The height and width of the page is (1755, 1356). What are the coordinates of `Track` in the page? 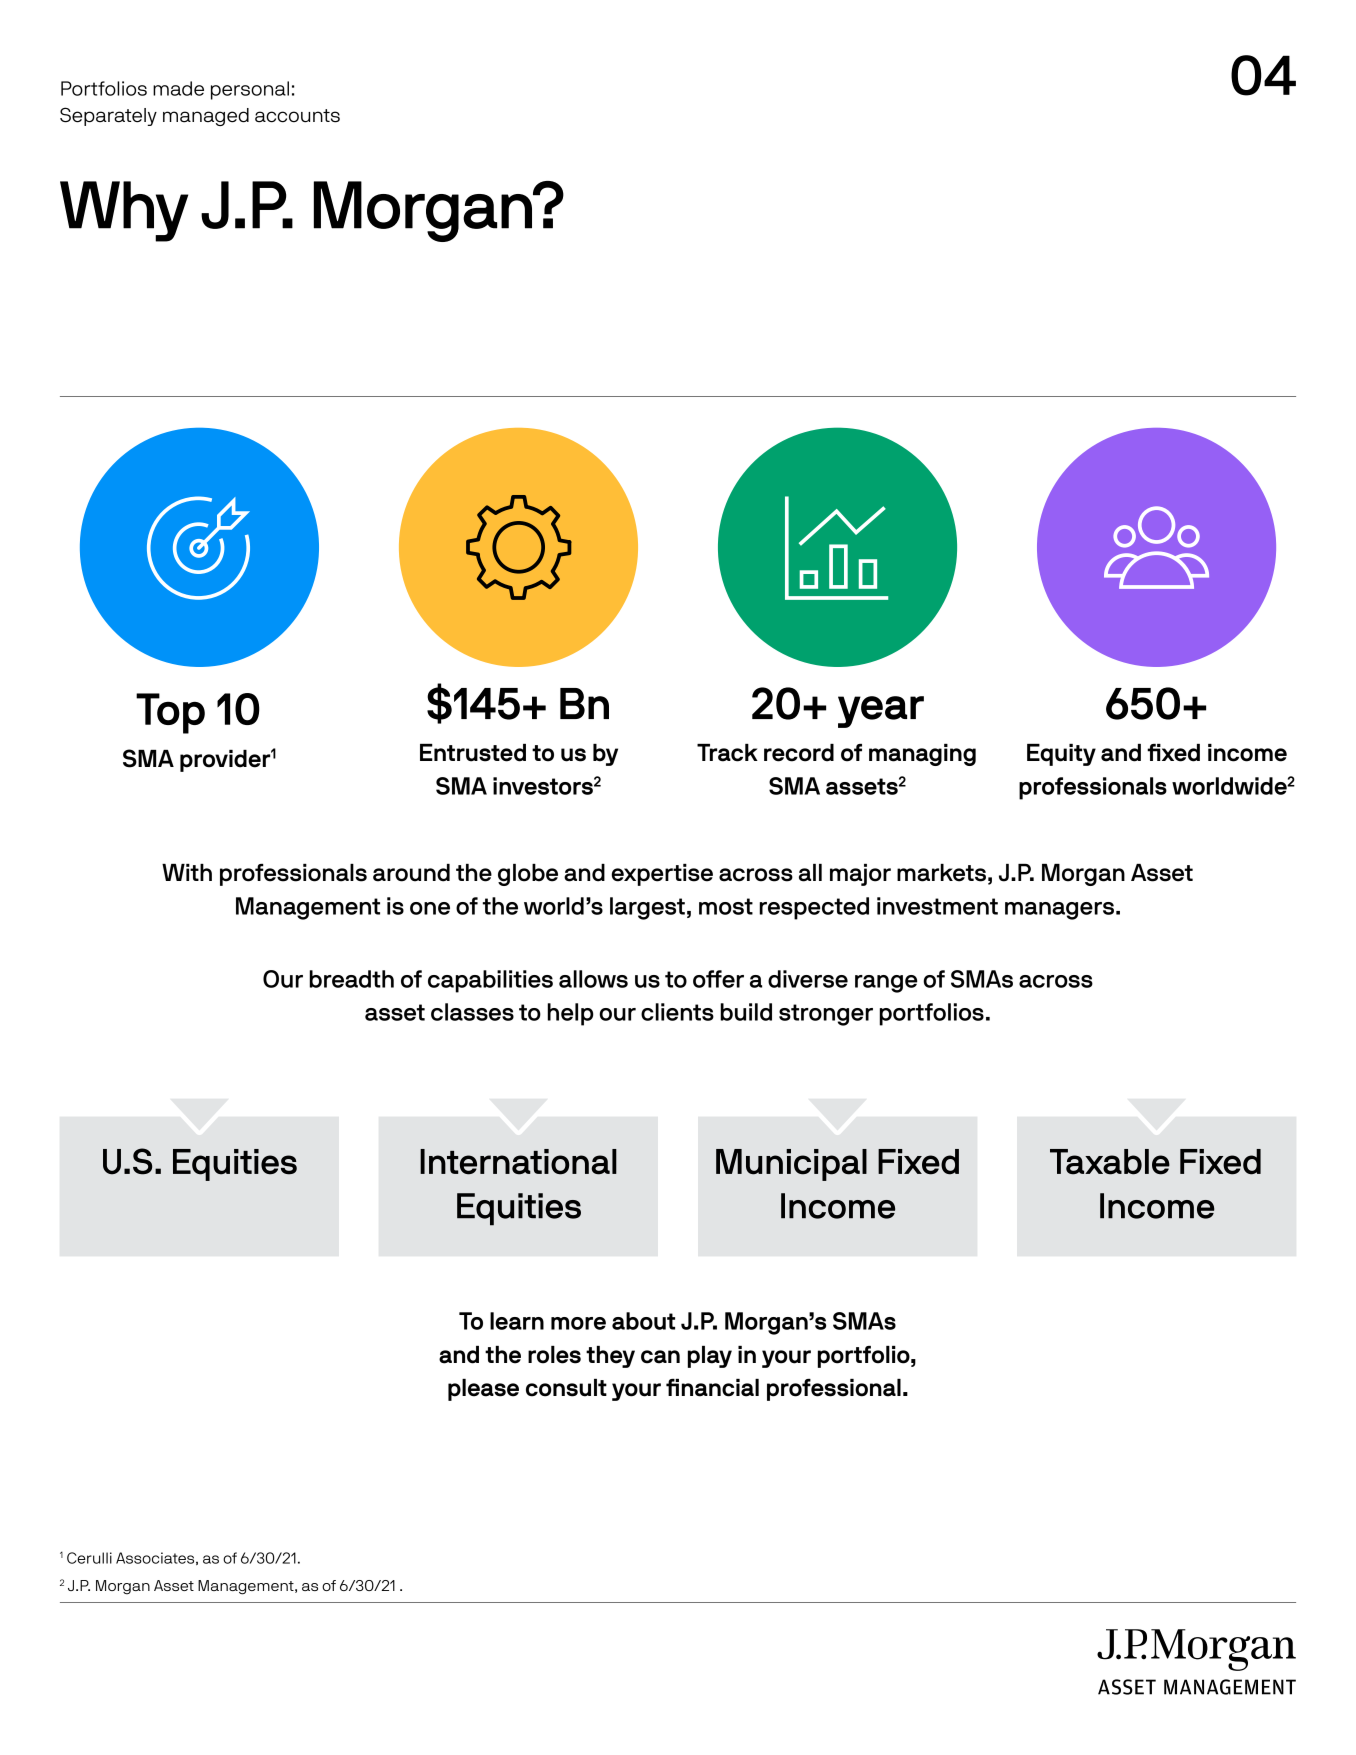 It's located at (727, 753).
